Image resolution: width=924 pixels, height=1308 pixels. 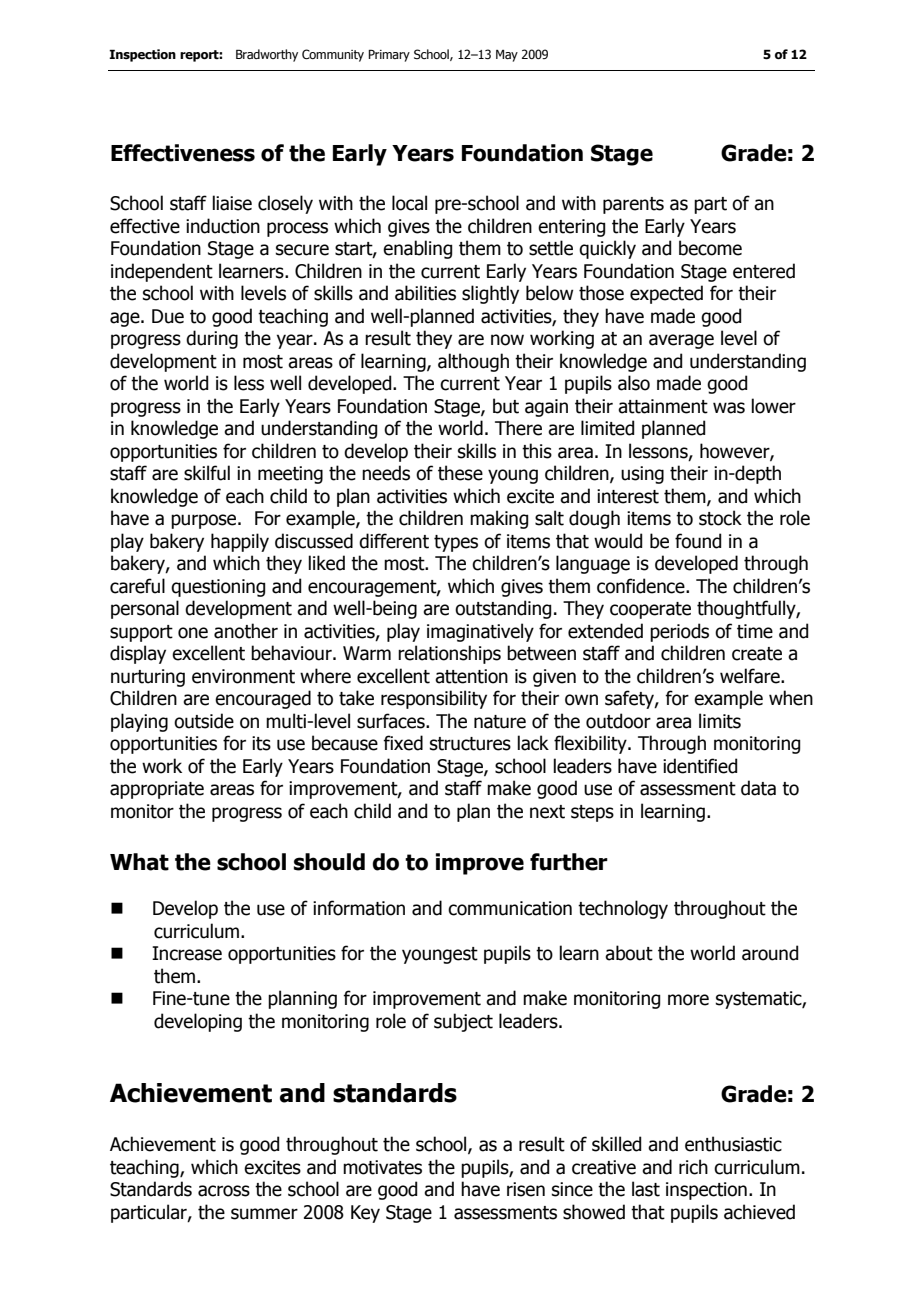 What do you see at coordinates (526, 1189) in the screenshot?
I see `risen` at bounding box center [526, 1189].
